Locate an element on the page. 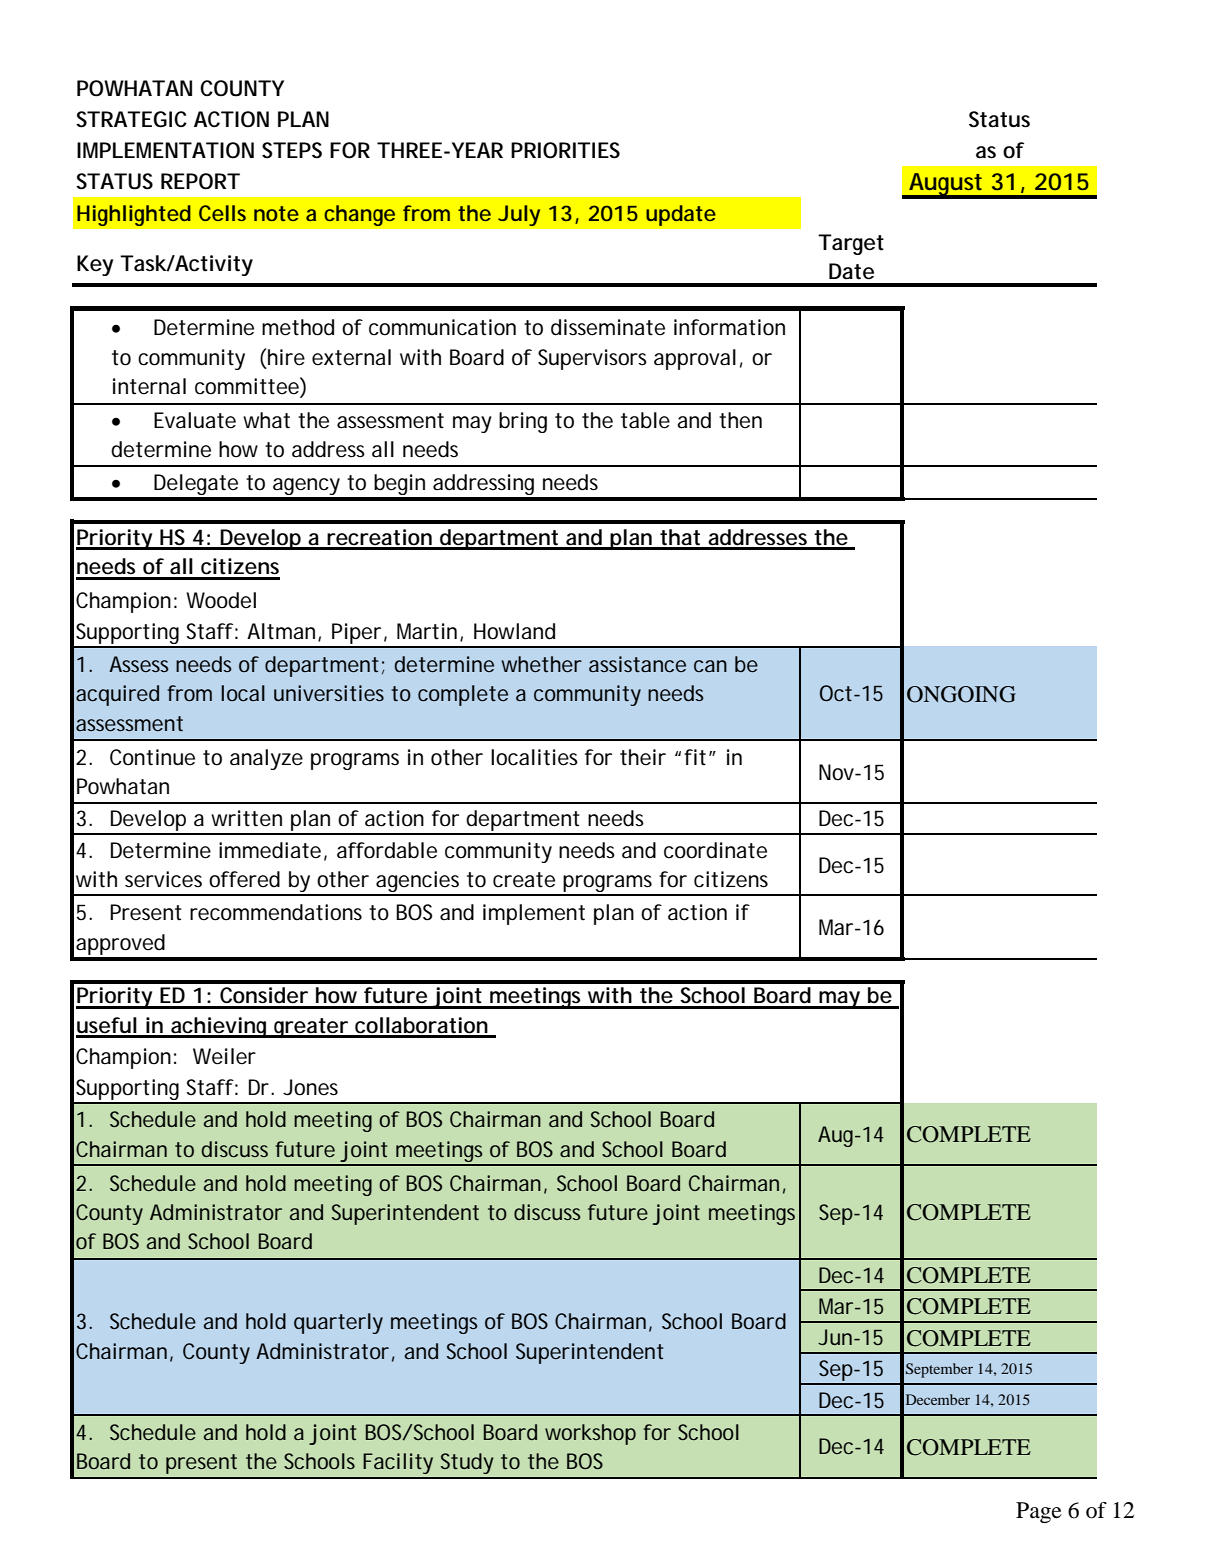 This image has width=1208, height=1563. workshop is located at coordinates (590, 1434).
